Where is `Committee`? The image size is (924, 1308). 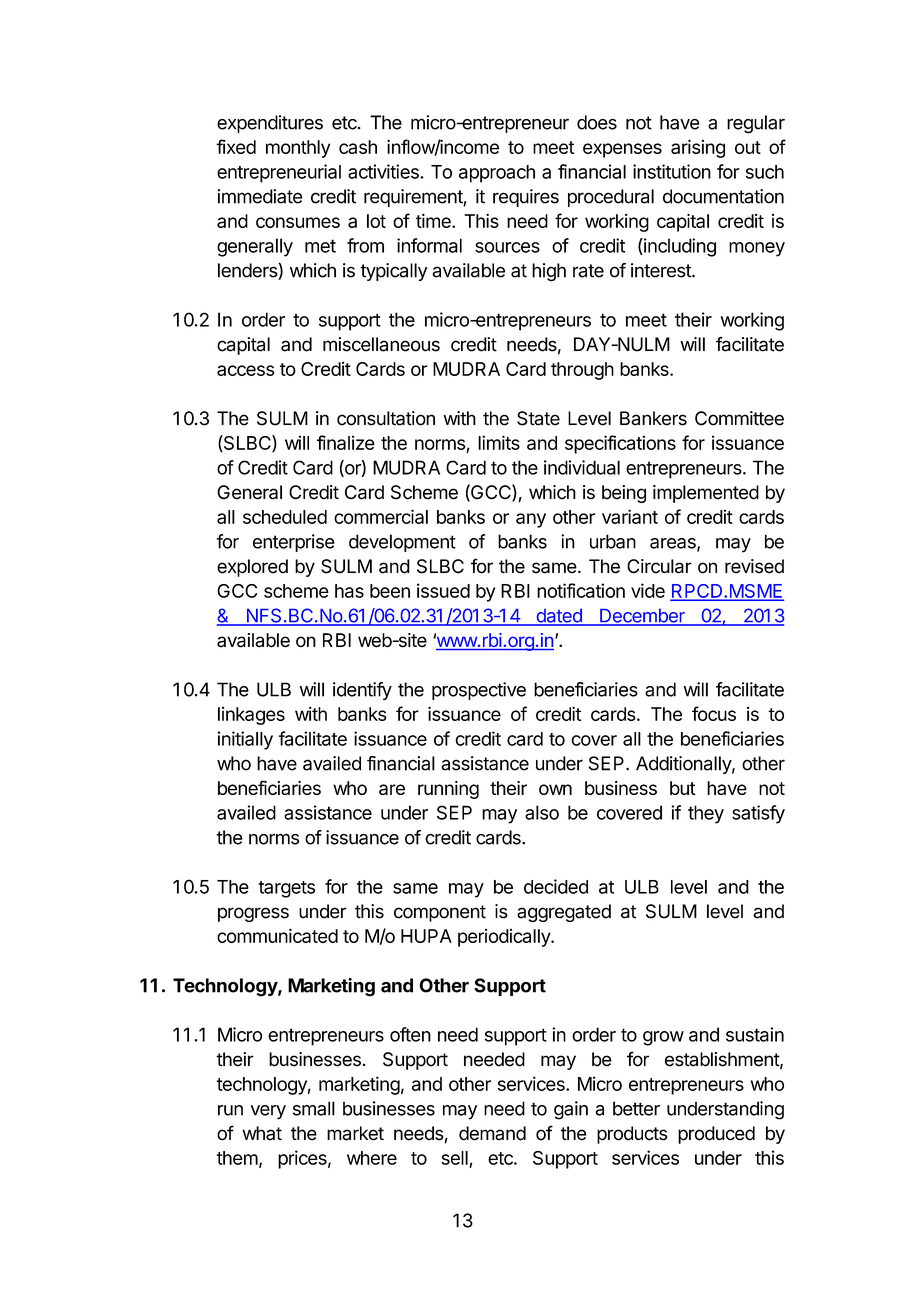
Committee is located at coordinates (739, 418).
